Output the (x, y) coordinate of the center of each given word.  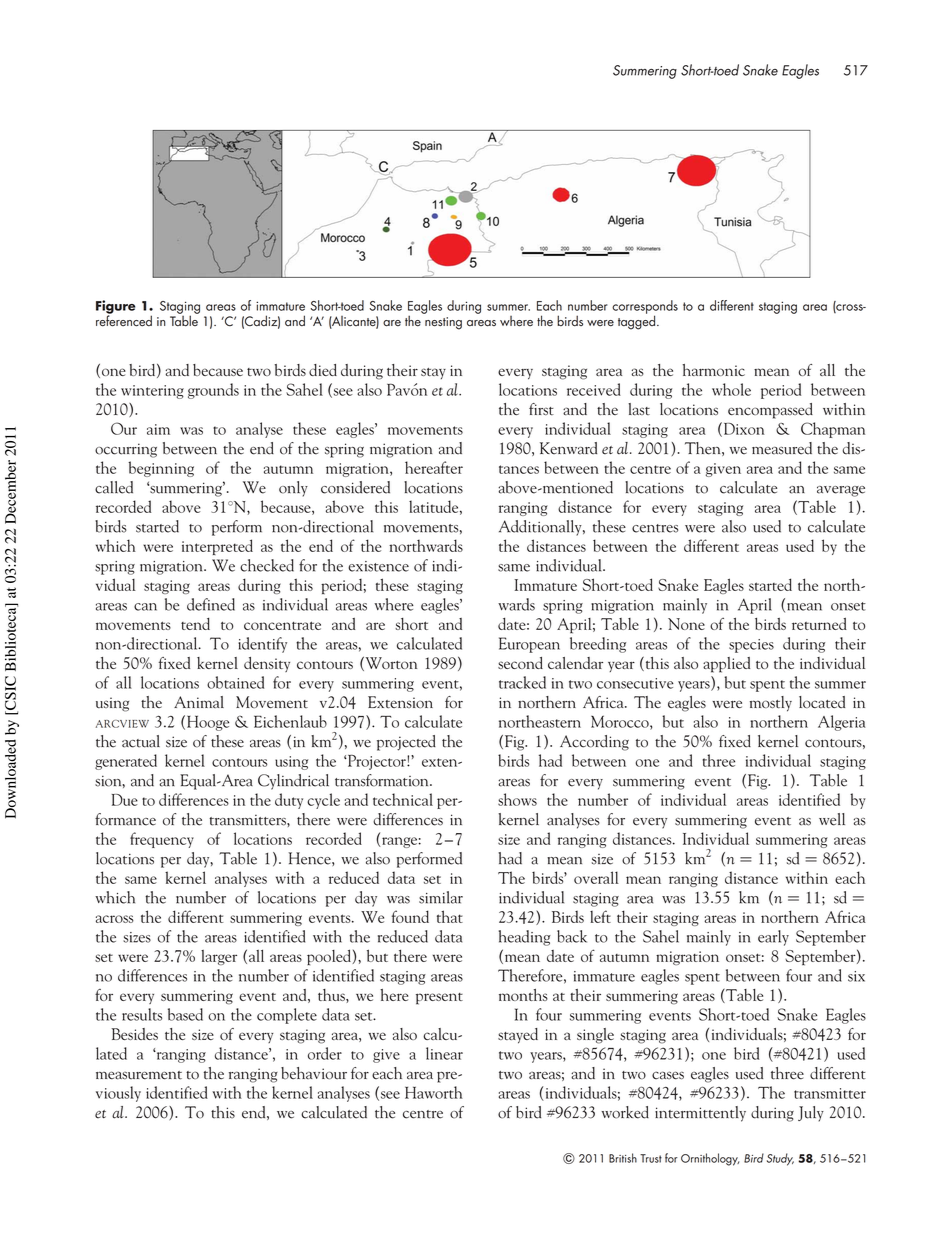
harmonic (714, 370)
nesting (443, 323)
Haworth (434, 1092)
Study (780, 1159)
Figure (115, 308)
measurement (139, 1075)
